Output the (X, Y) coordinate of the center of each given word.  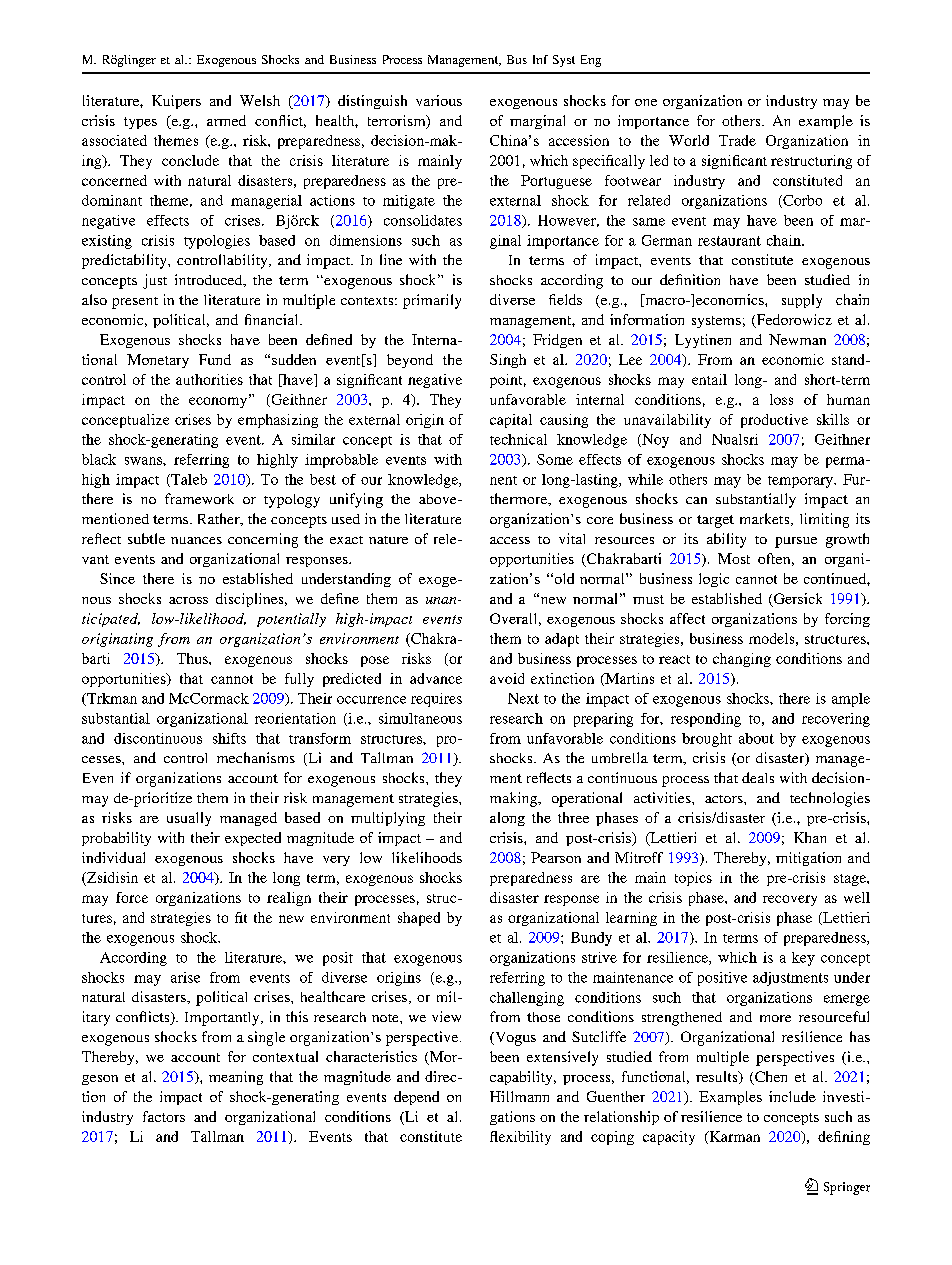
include (792, 1096)
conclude (190, 160)
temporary (801, 482)
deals (758, 777)
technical (518, 439)
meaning (236, 1078)
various (439, 100)
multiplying (388, 819)
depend (416, 1098)
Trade (737, 140)
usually (189, 819)
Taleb (188, 480)
